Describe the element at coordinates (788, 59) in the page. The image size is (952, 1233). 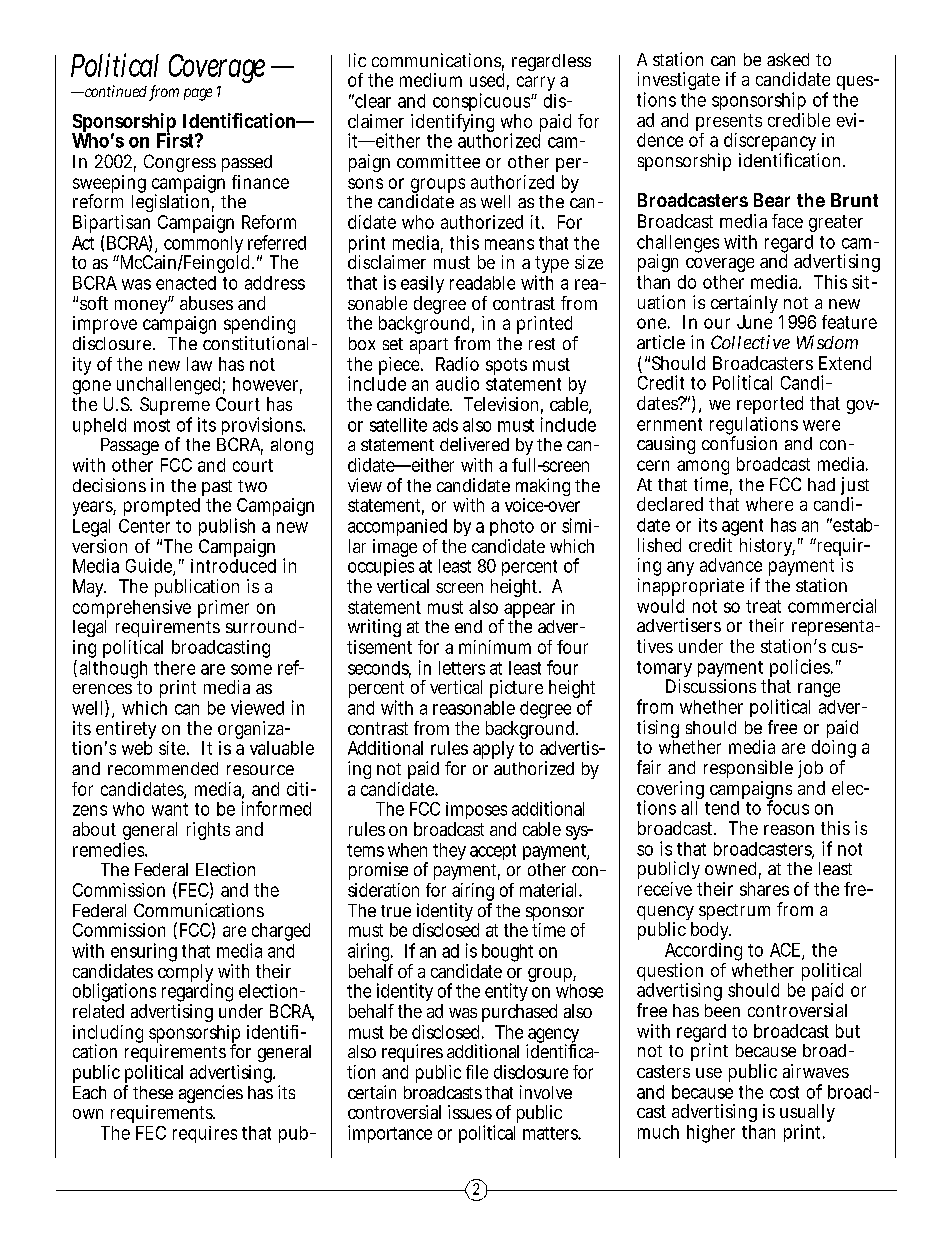
I see `asked` at that location.
